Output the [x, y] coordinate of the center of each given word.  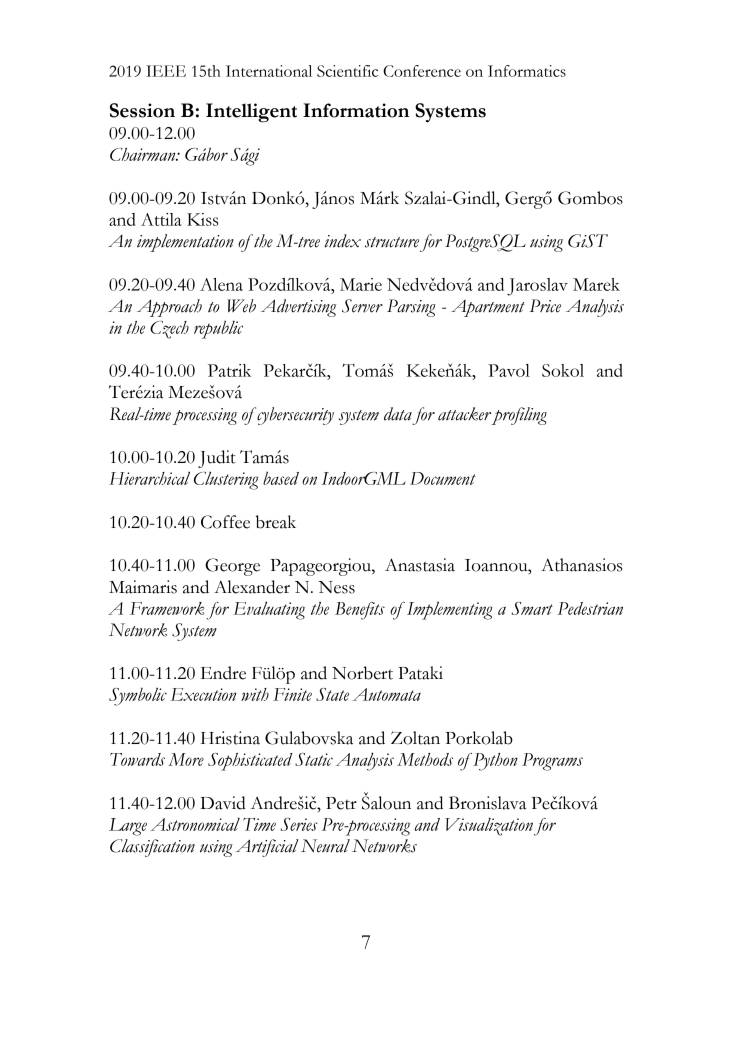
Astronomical [195, 824]
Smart [532, 608]
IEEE [166, 71]
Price [545, 306]
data [398, 414]
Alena [221, 284]
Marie [361, 284]
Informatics [527, 71]
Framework [167, 608]
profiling [519, 416]
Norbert [362, 673]
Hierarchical [149, 478]
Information [356, 110]
